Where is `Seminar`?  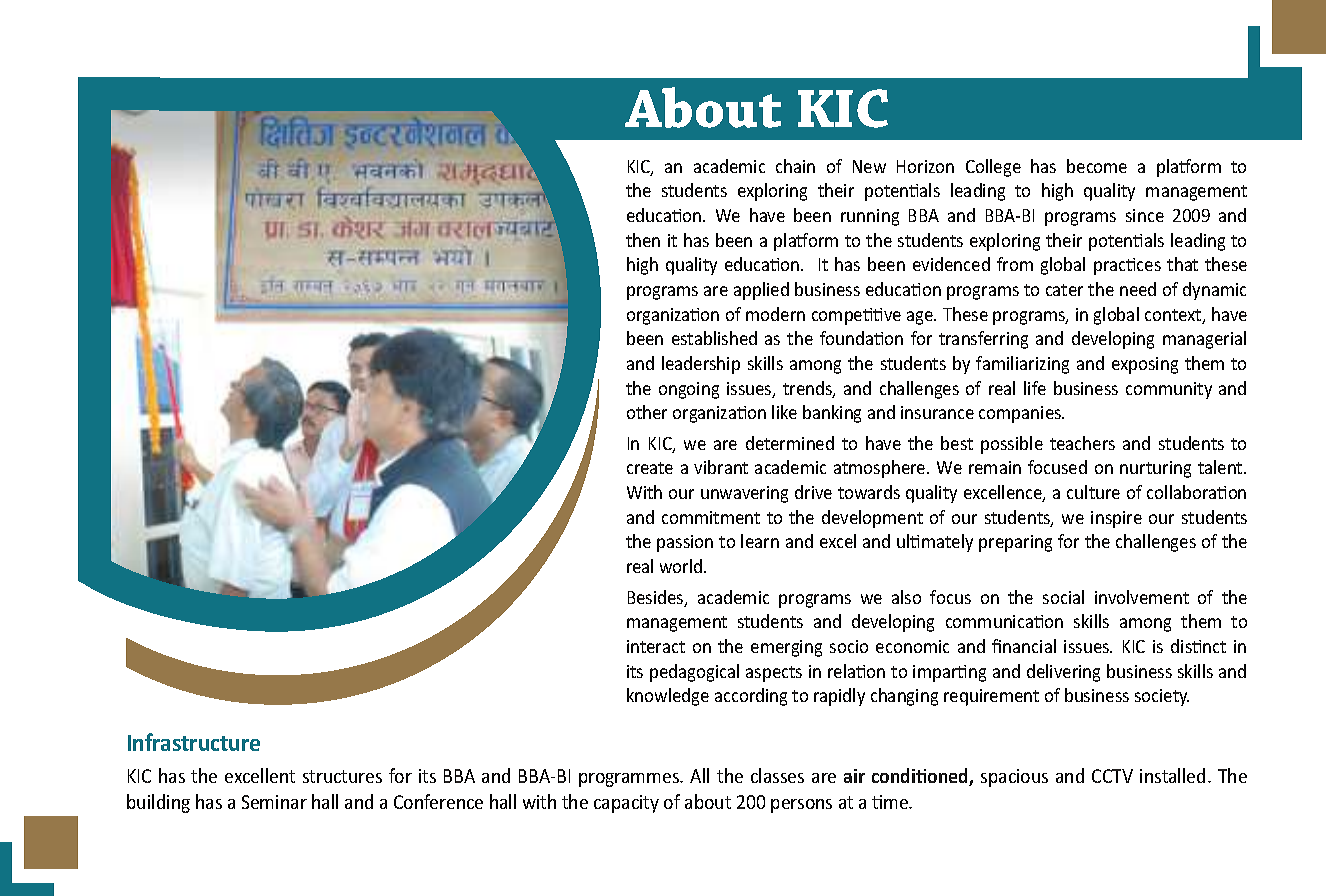
Seminar is located at coordinates (274, 802).
